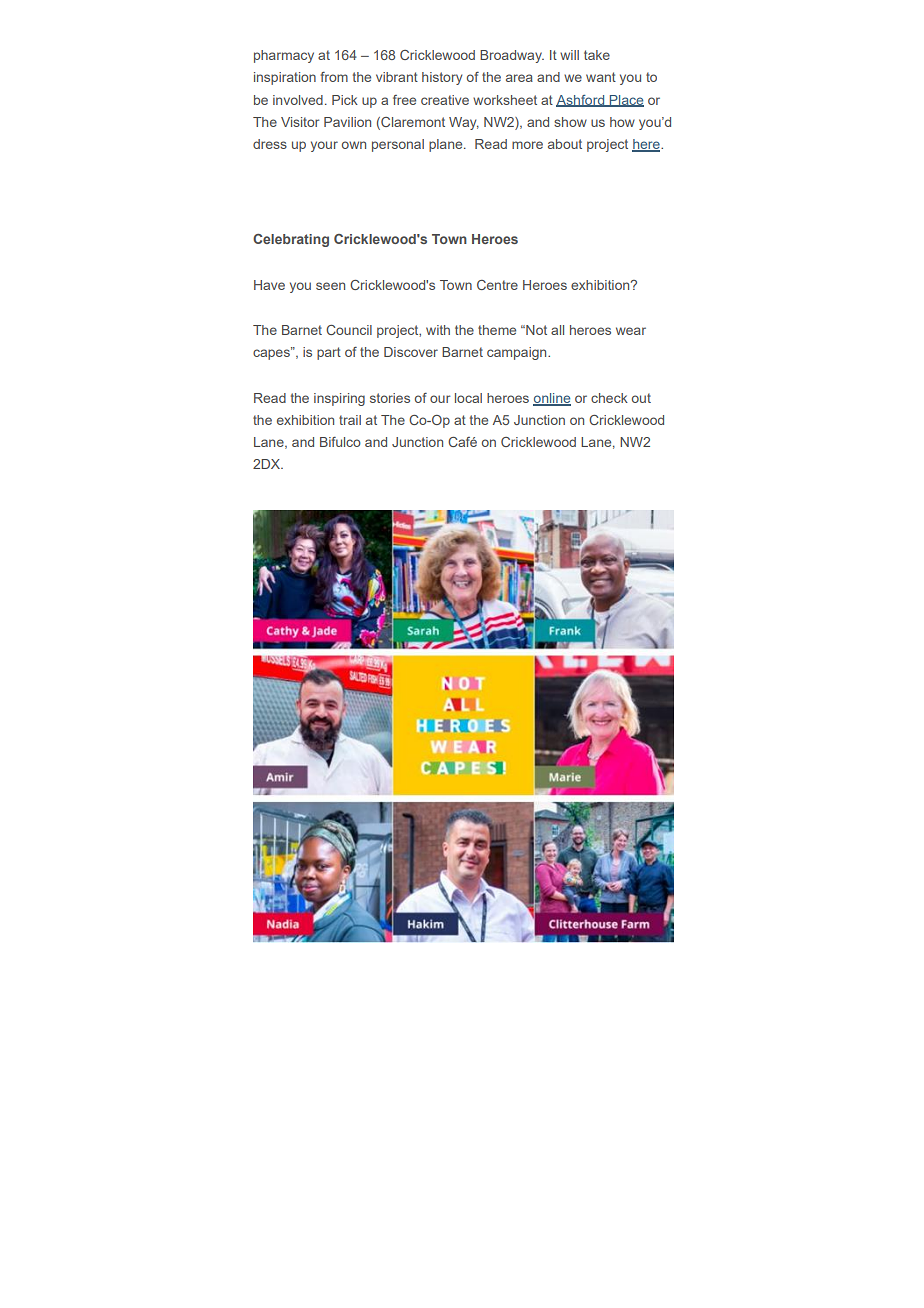 Image resolution: width=924 pixels, height=1308 pixels. Describe the element at coordinates (334, 77) in the image. I see `from` at that location.
